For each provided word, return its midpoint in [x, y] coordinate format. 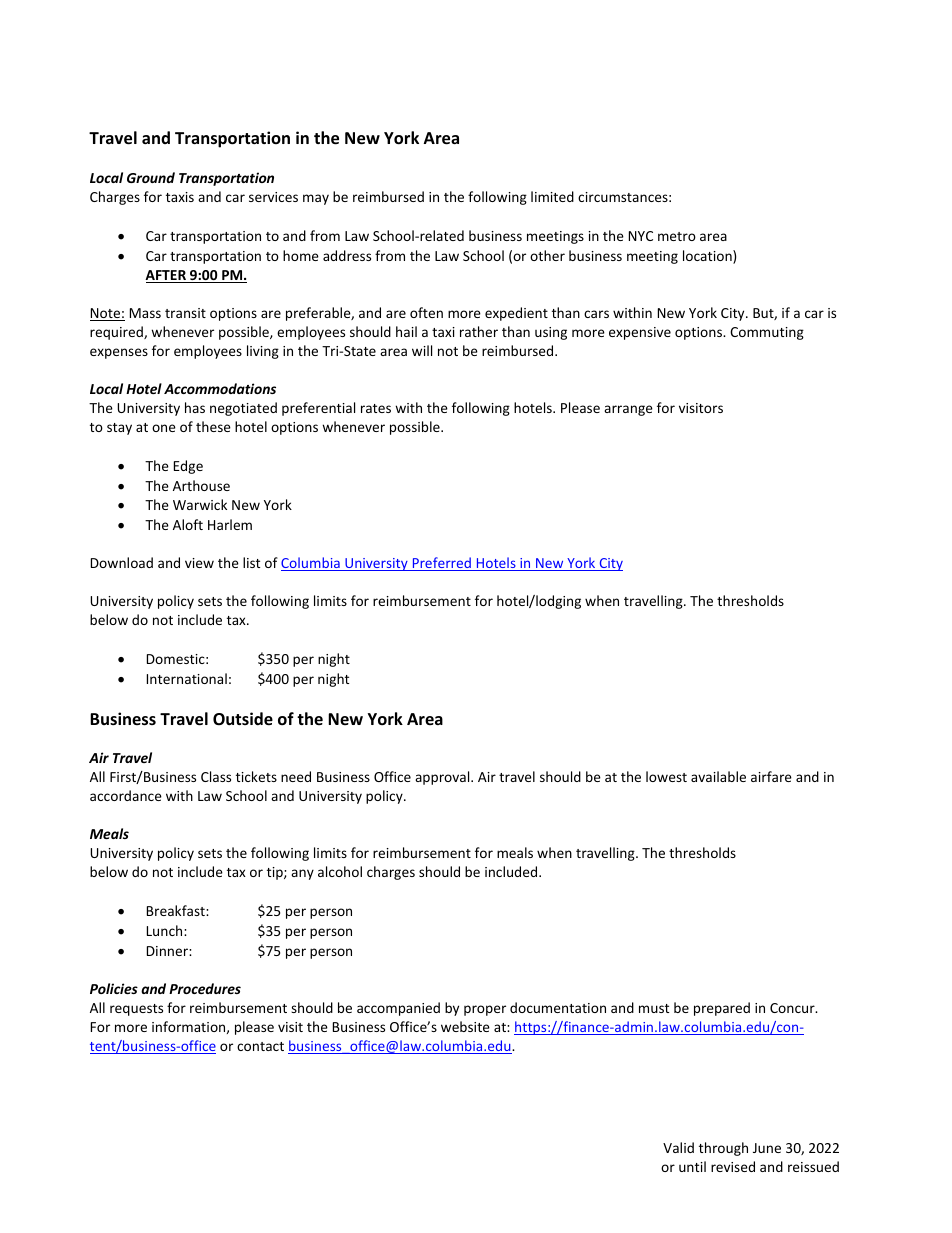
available [718, 776]
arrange [628, 410]
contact [260, 1046]
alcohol [340, 871]
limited [552, 196]
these [213, 426]
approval [443, 778]
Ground [151, 177]
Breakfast [177, 910]
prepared [722, 1009]
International [187, 678]
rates [376, 408]
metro [677, 236]
